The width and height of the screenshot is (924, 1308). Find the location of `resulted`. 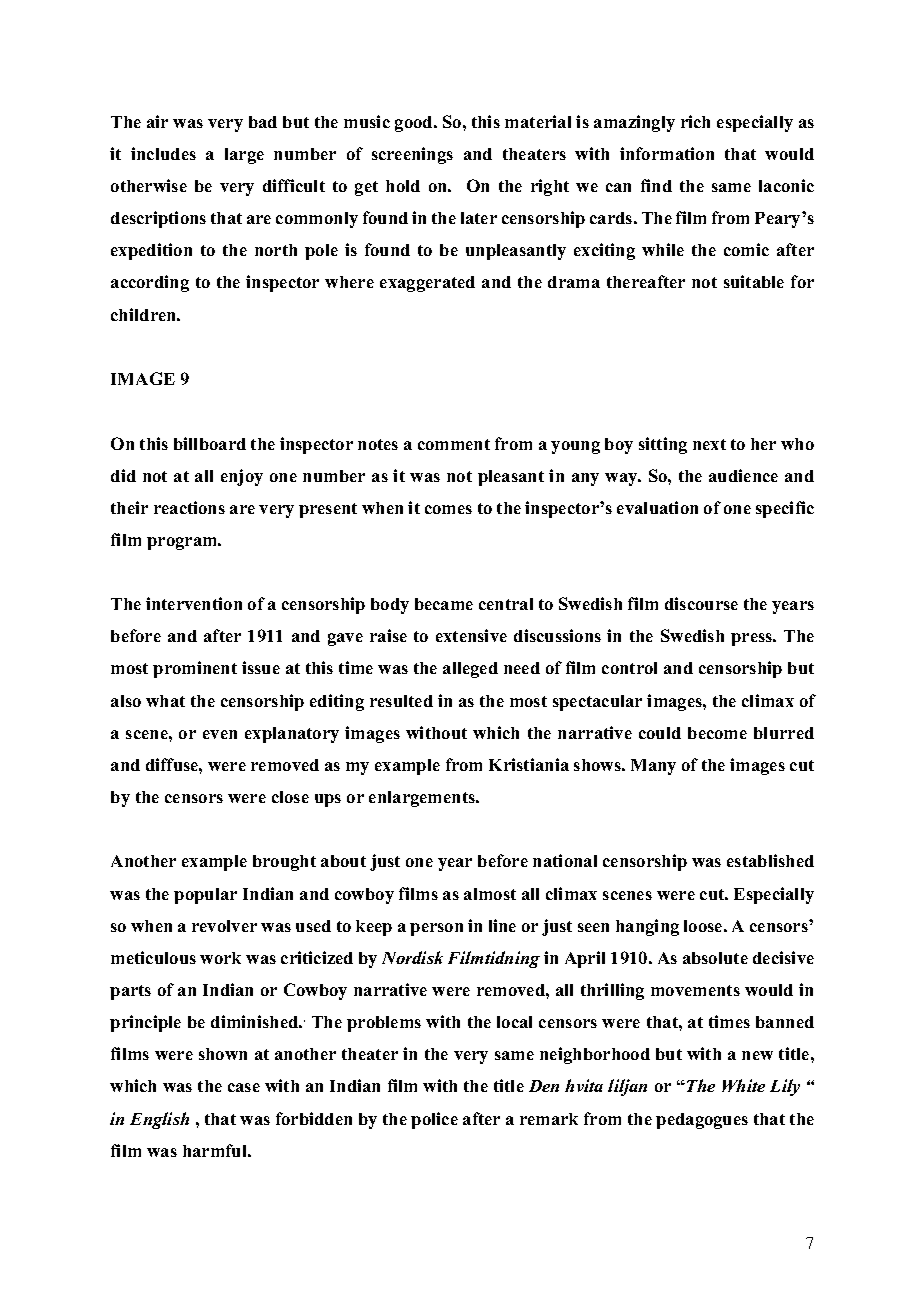

resulted is located at coordinates (401, 701).
